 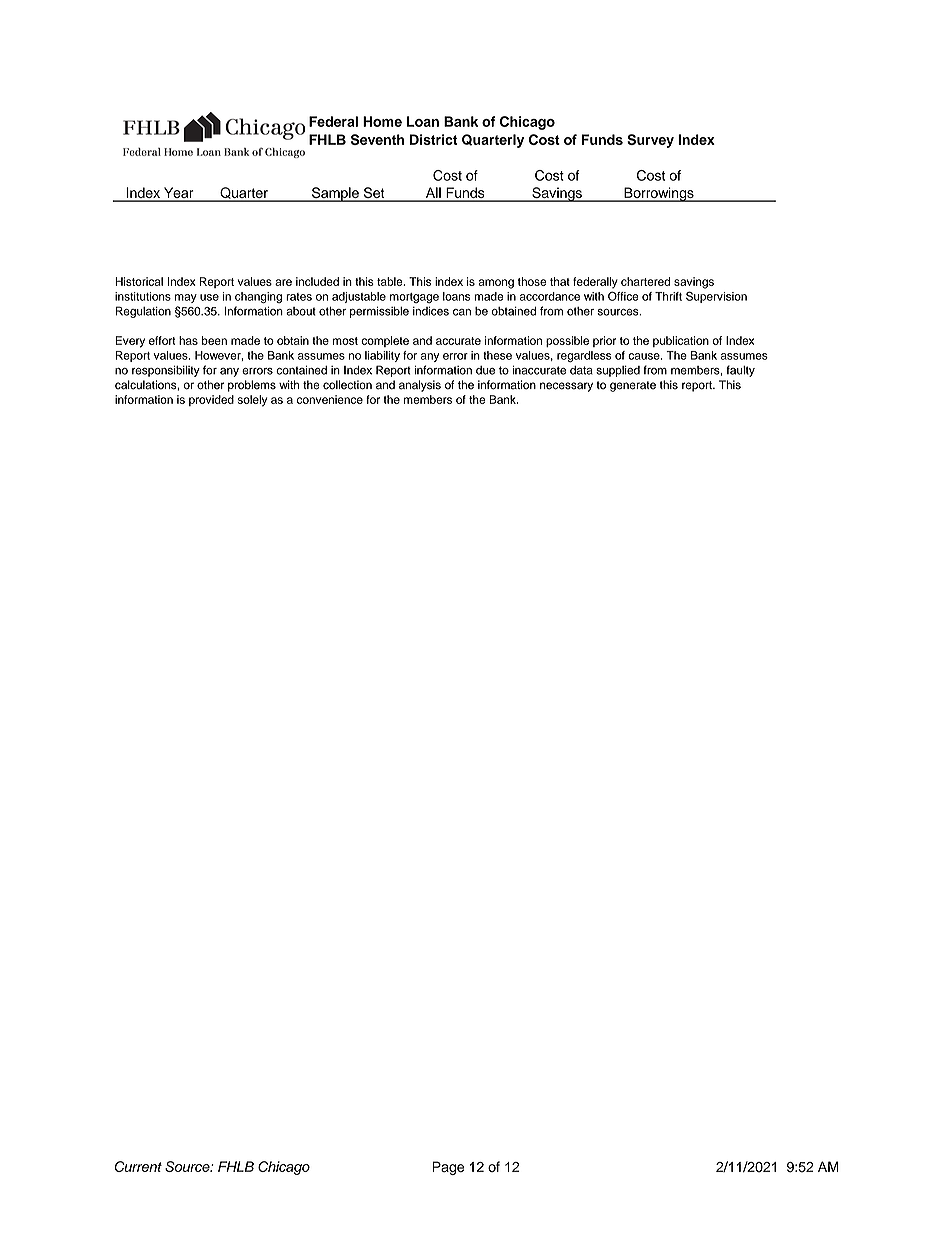 What do you see at coordinates (252, 386) in the screenshot?
I see `problems` at bounding box center [252, 386].
